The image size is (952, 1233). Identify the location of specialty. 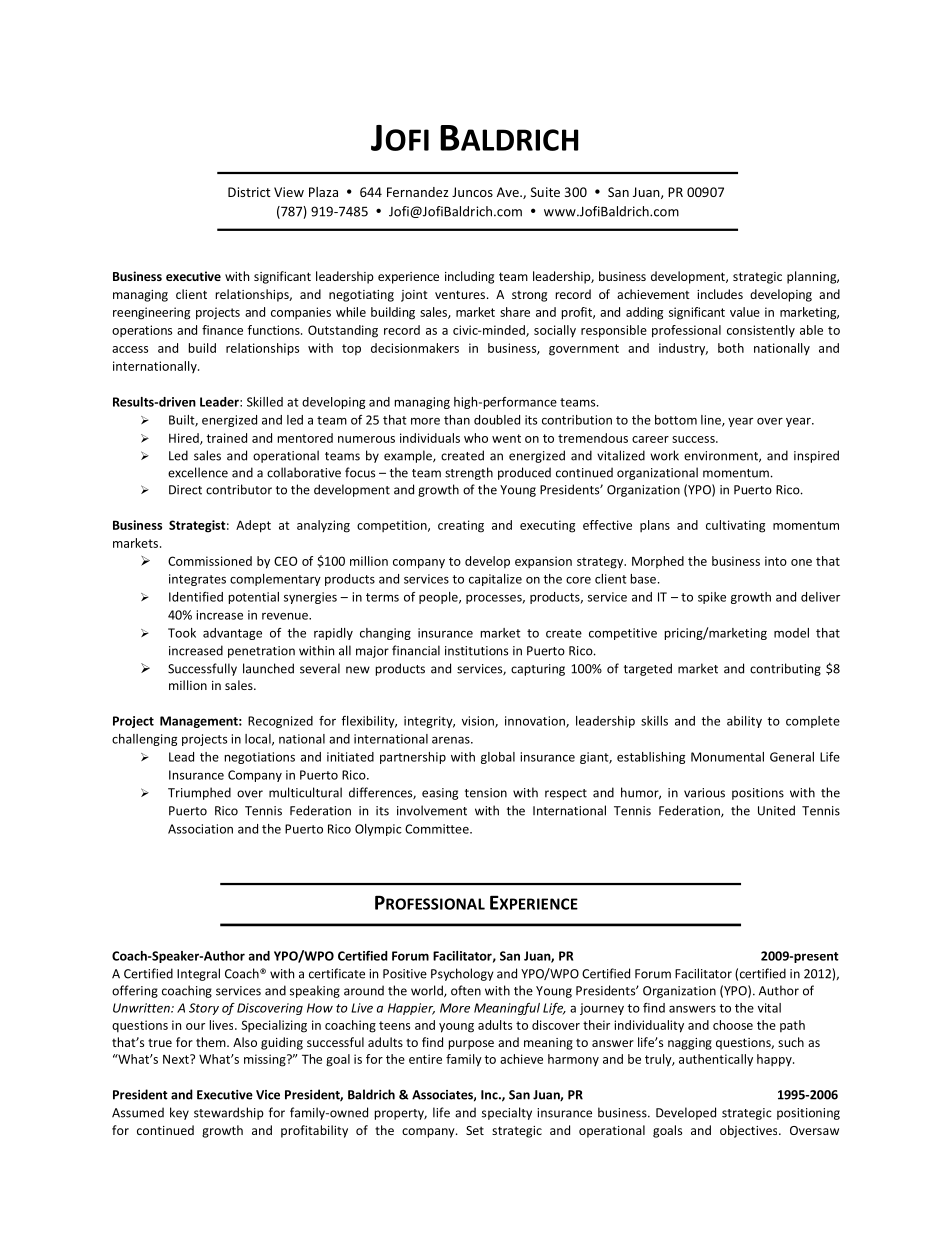
(507, 1113).
